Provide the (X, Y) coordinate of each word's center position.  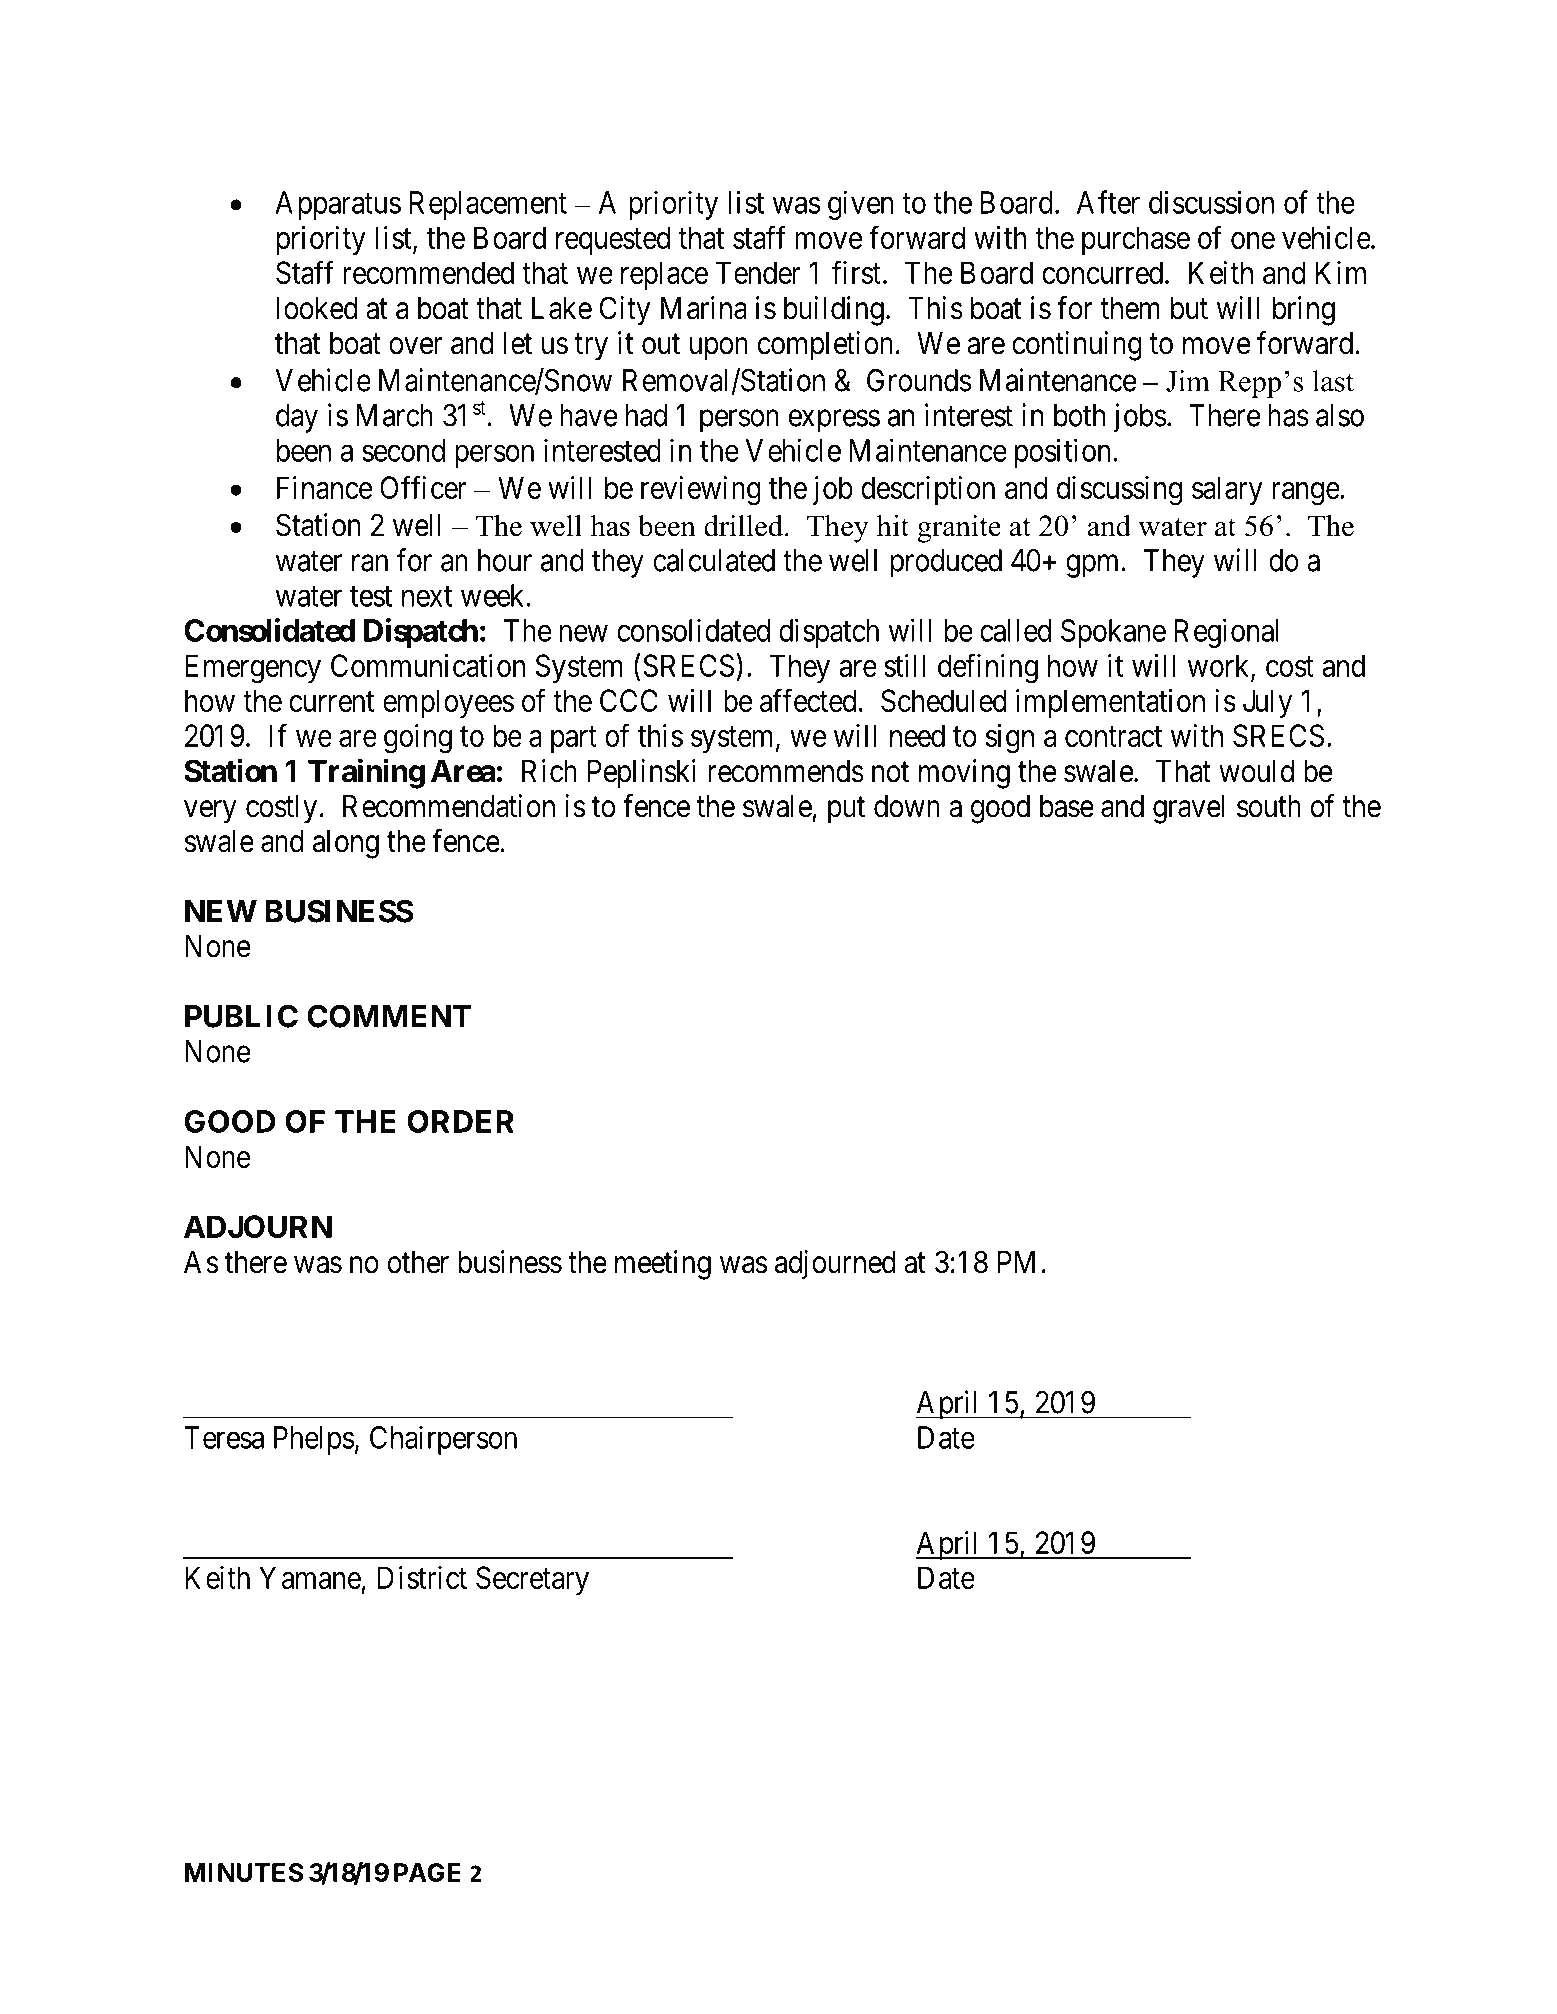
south (1269, 806)
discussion (1211, 202)
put (846, 810)
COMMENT (389, 1016)
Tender (758, 272)
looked (317, 308)
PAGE (427, 1872)
